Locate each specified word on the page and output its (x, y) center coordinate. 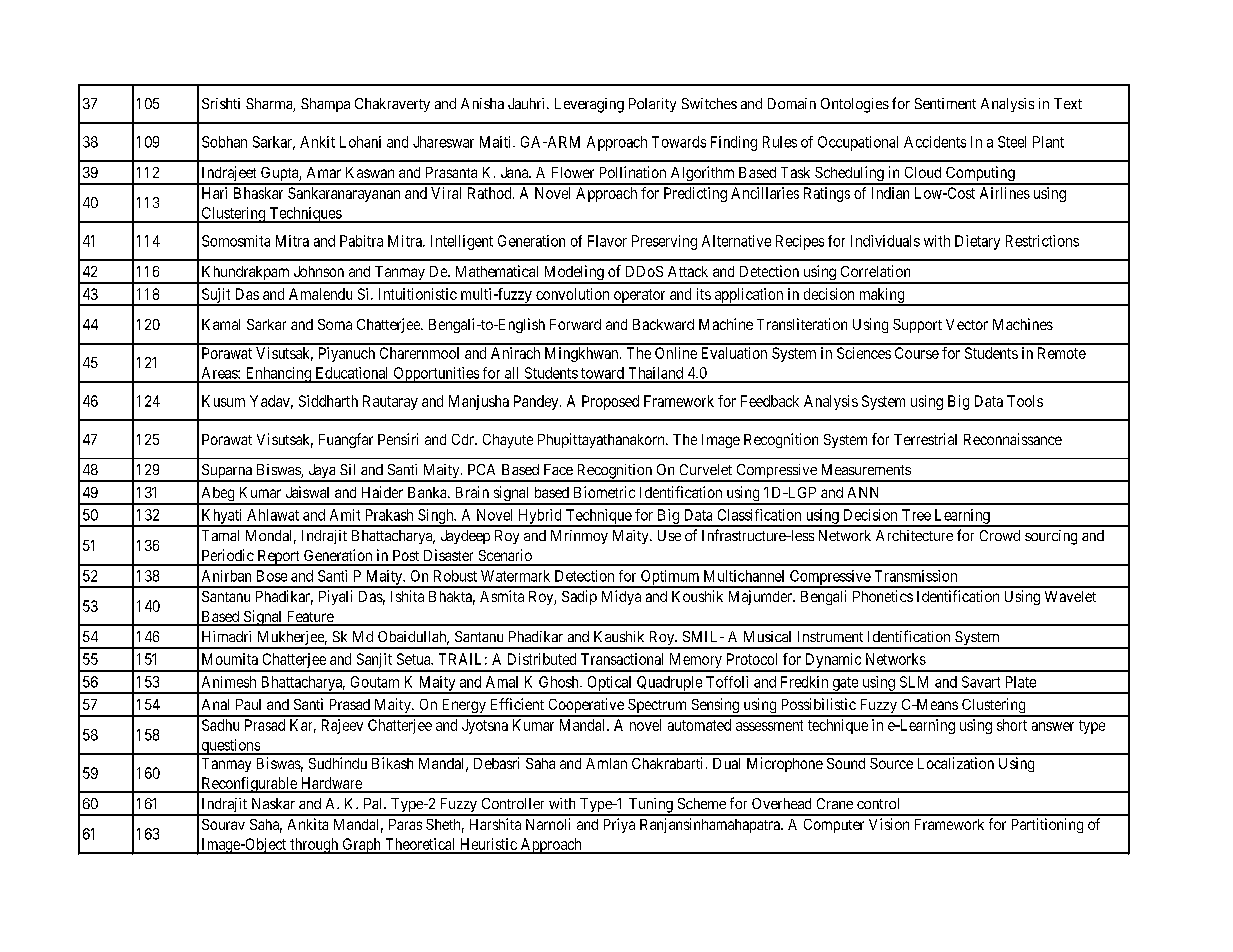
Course (917, 353)
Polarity (652, 105)
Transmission (916, 576)
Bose (272, 576)
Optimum (670, 578)
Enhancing (278, 375)
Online (676, 353)
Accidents (935, 142)
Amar (324, 172)
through (314, 846)
